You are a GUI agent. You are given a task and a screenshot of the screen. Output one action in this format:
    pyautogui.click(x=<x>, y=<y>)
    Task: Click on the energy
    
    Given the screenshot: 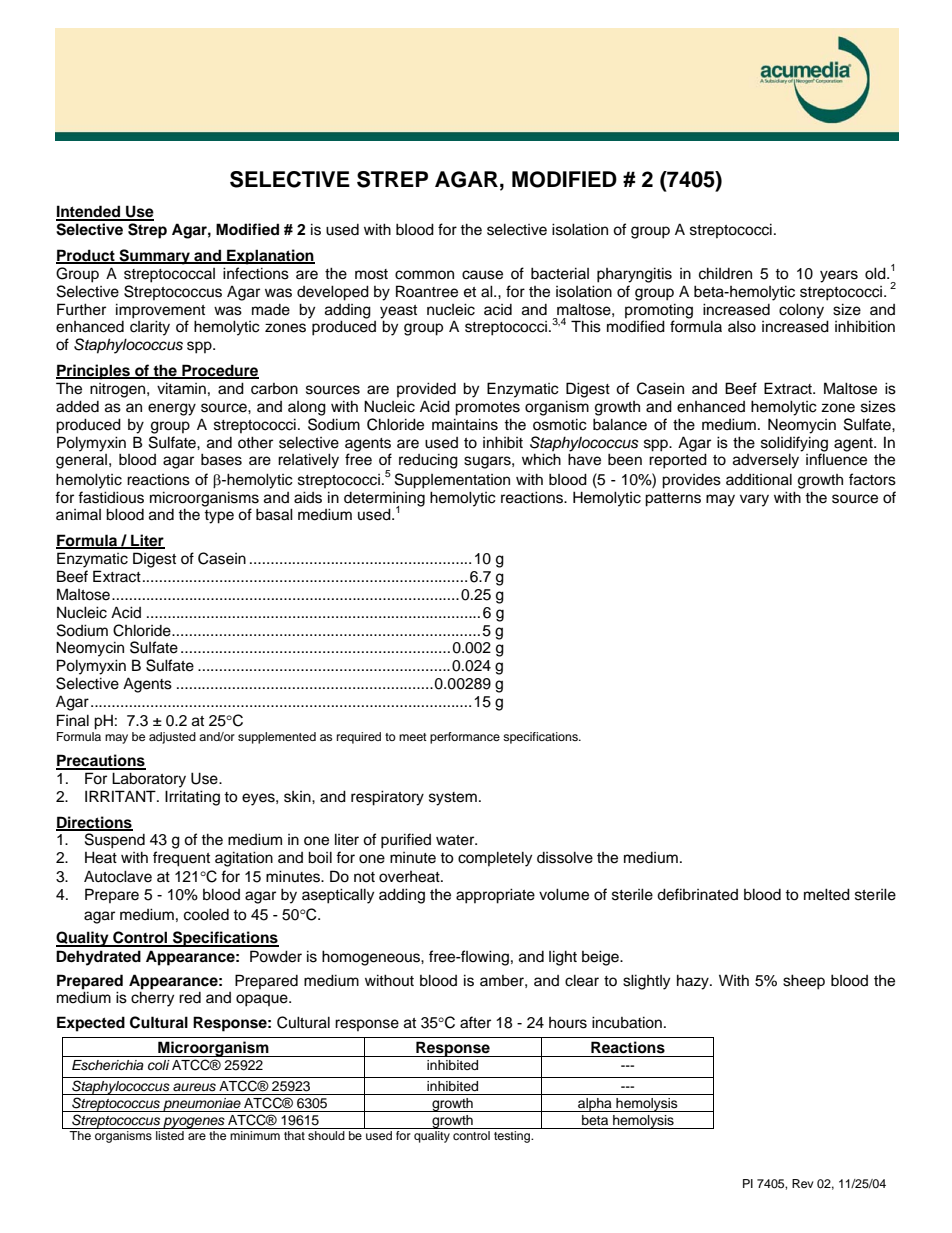 What is the action you would take?
    pyautogui.click(x=172, y=409)
